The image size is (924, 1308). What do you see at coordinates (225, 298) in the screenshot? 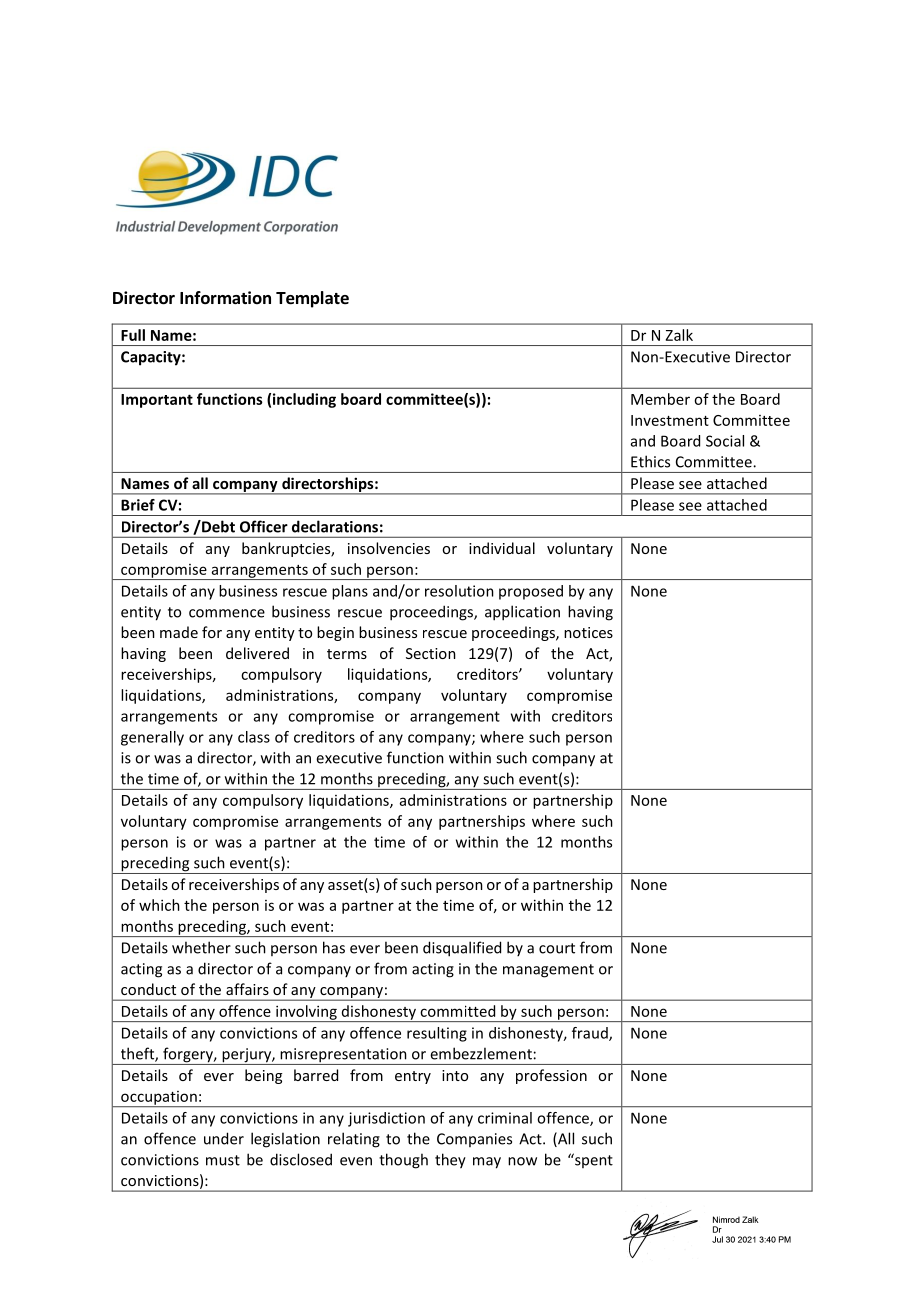
I see `Information` at bounding box center [225, 298].
